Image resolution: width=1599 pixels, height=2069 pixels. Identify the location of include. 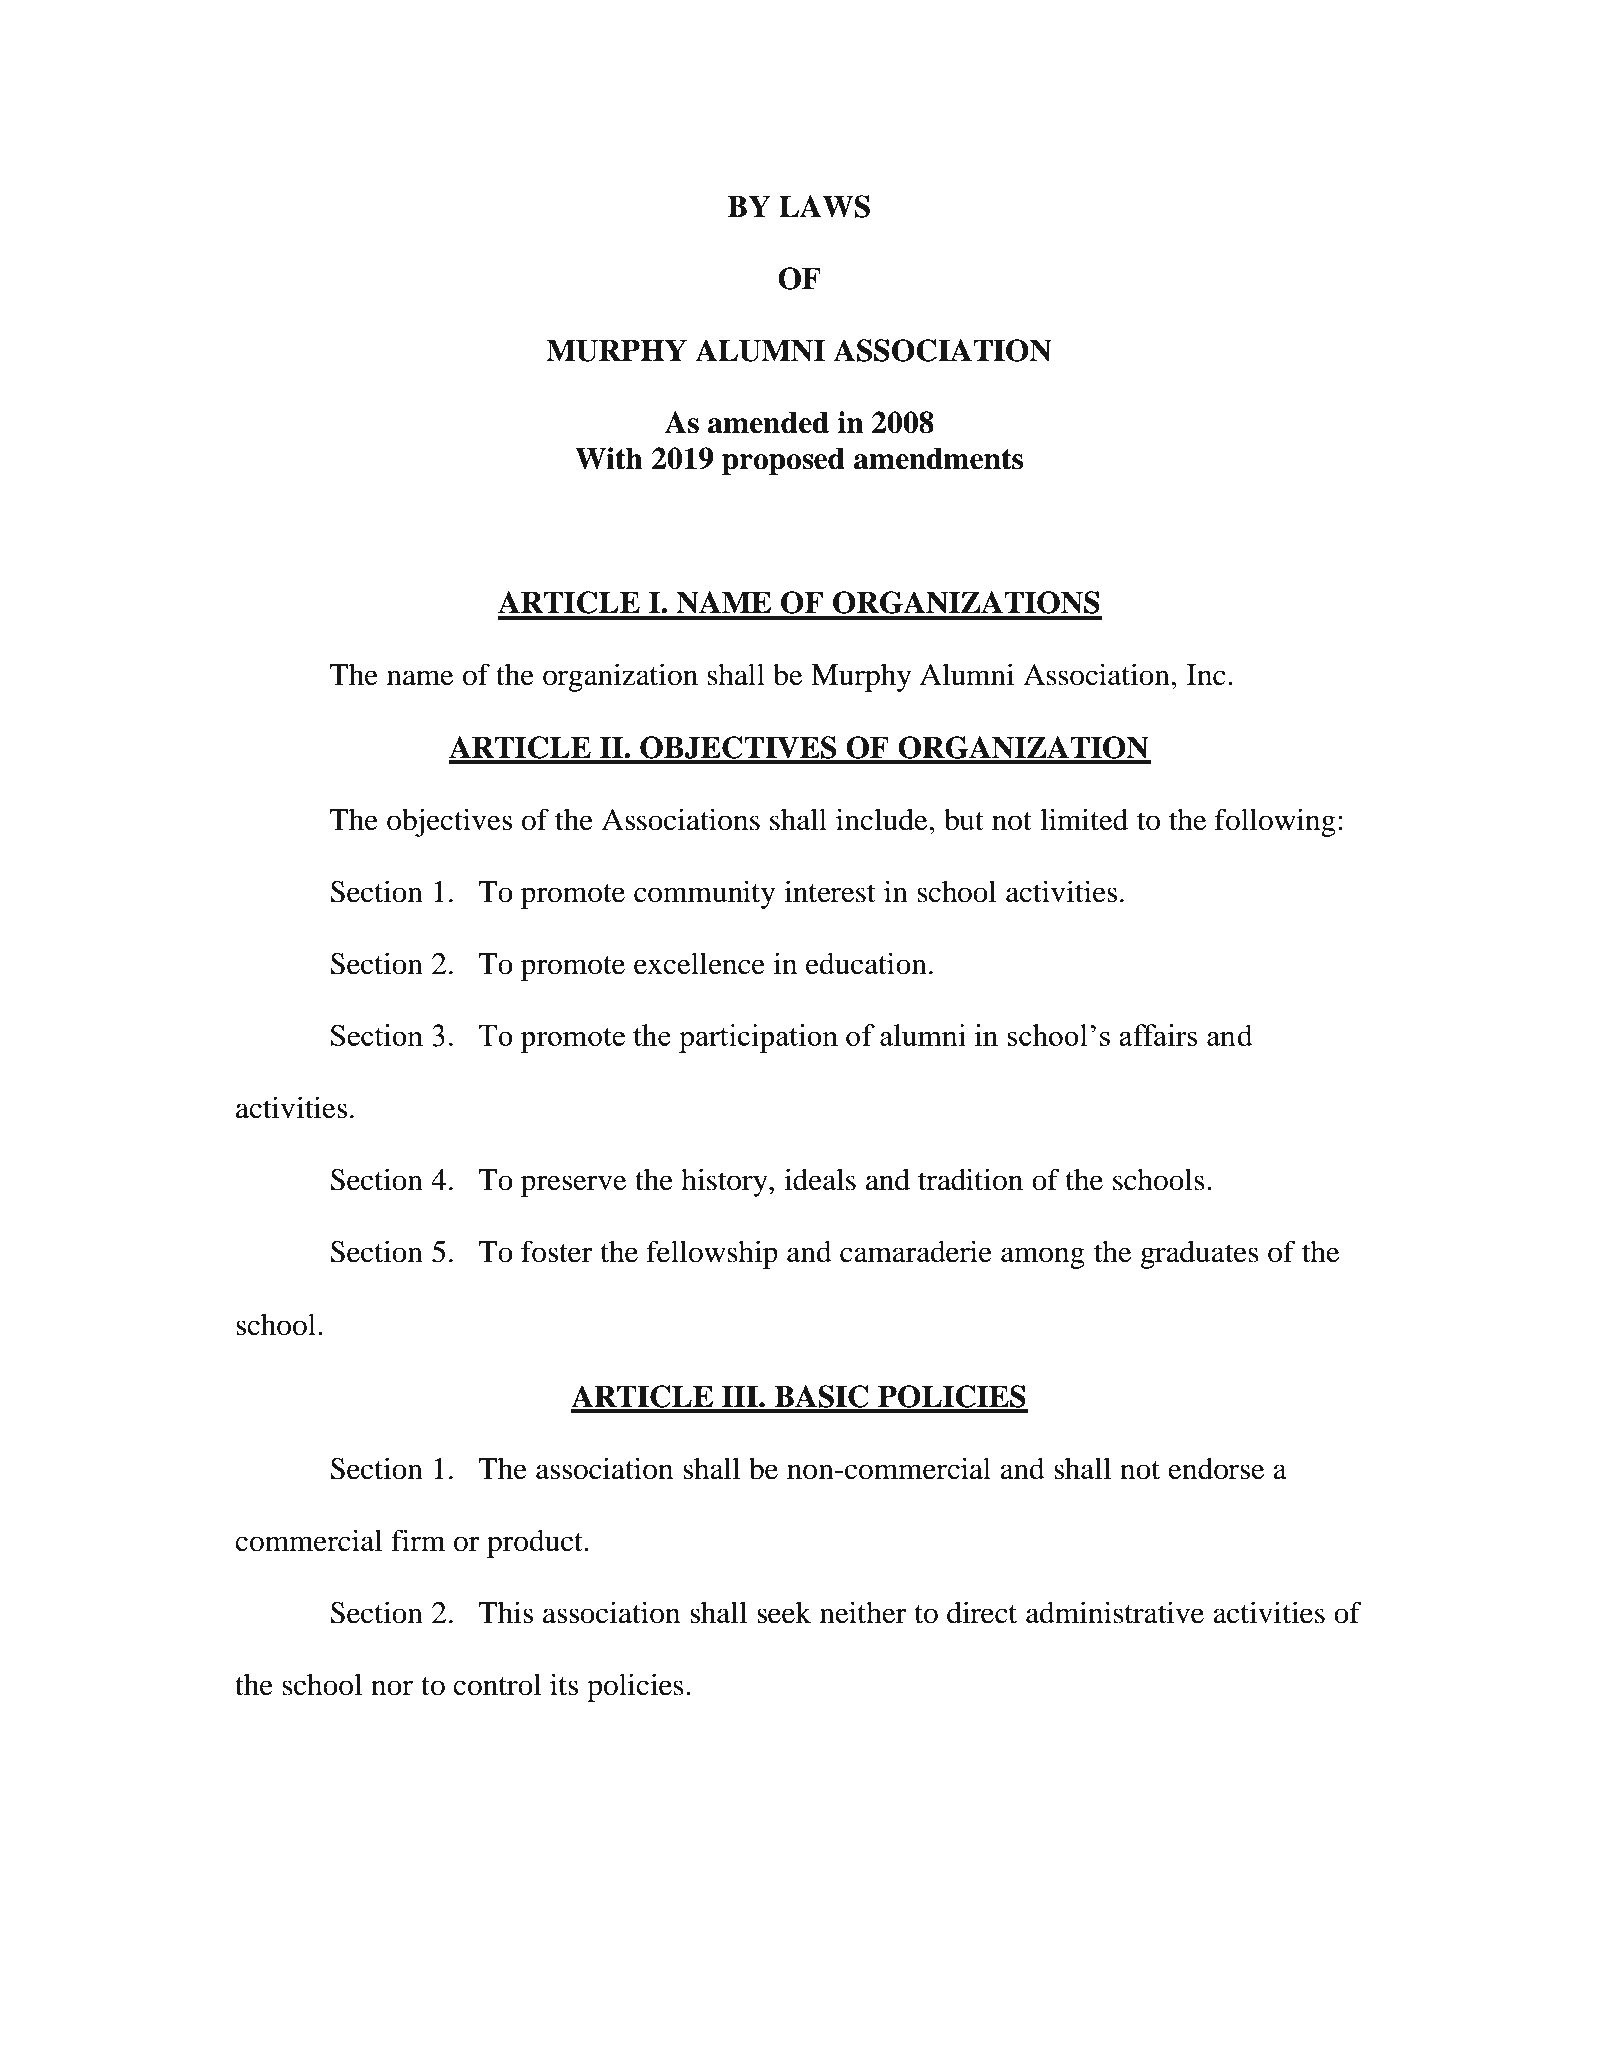
(883, 819).
